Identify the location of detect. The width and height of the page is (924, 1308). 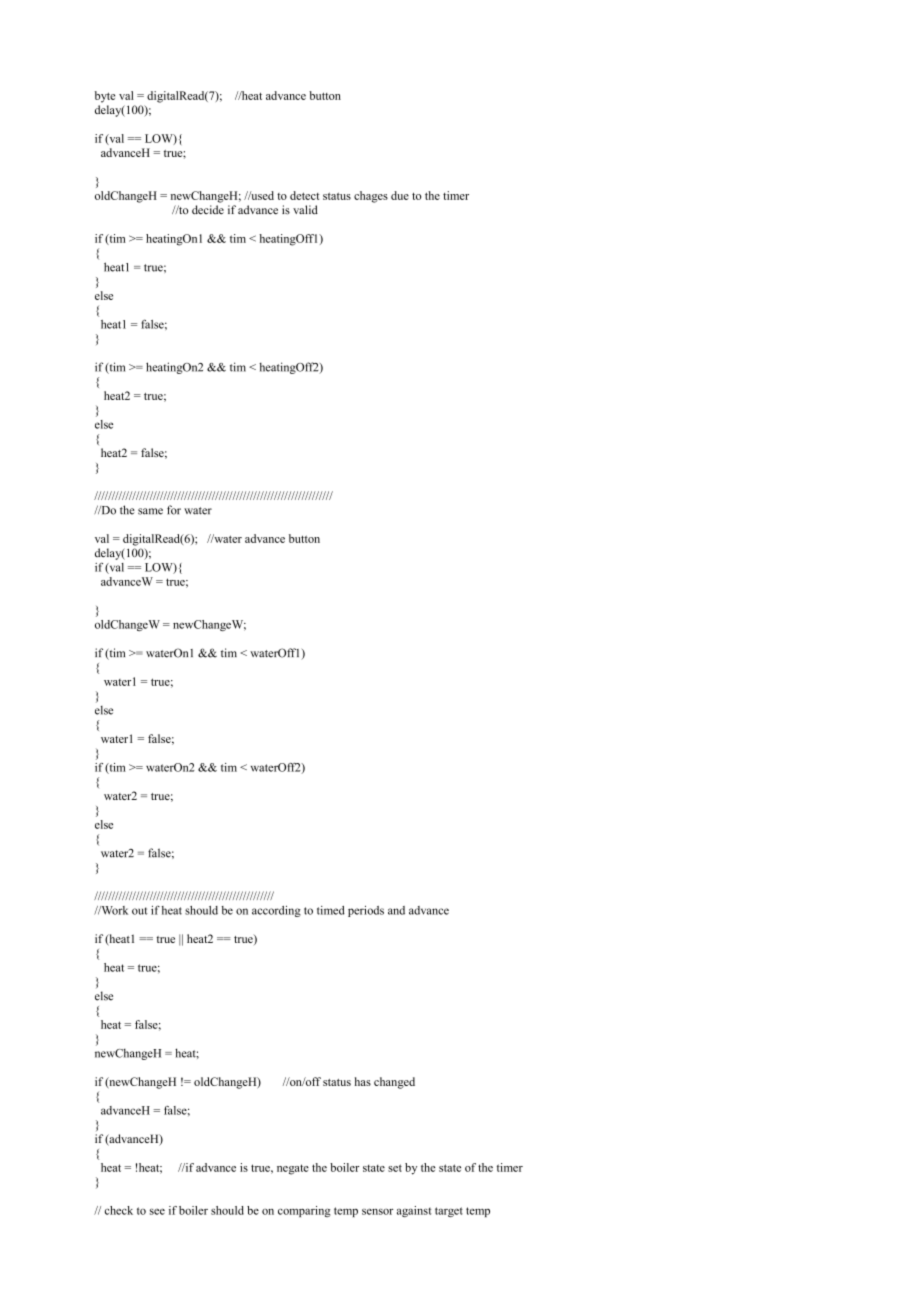
(304, 195).
